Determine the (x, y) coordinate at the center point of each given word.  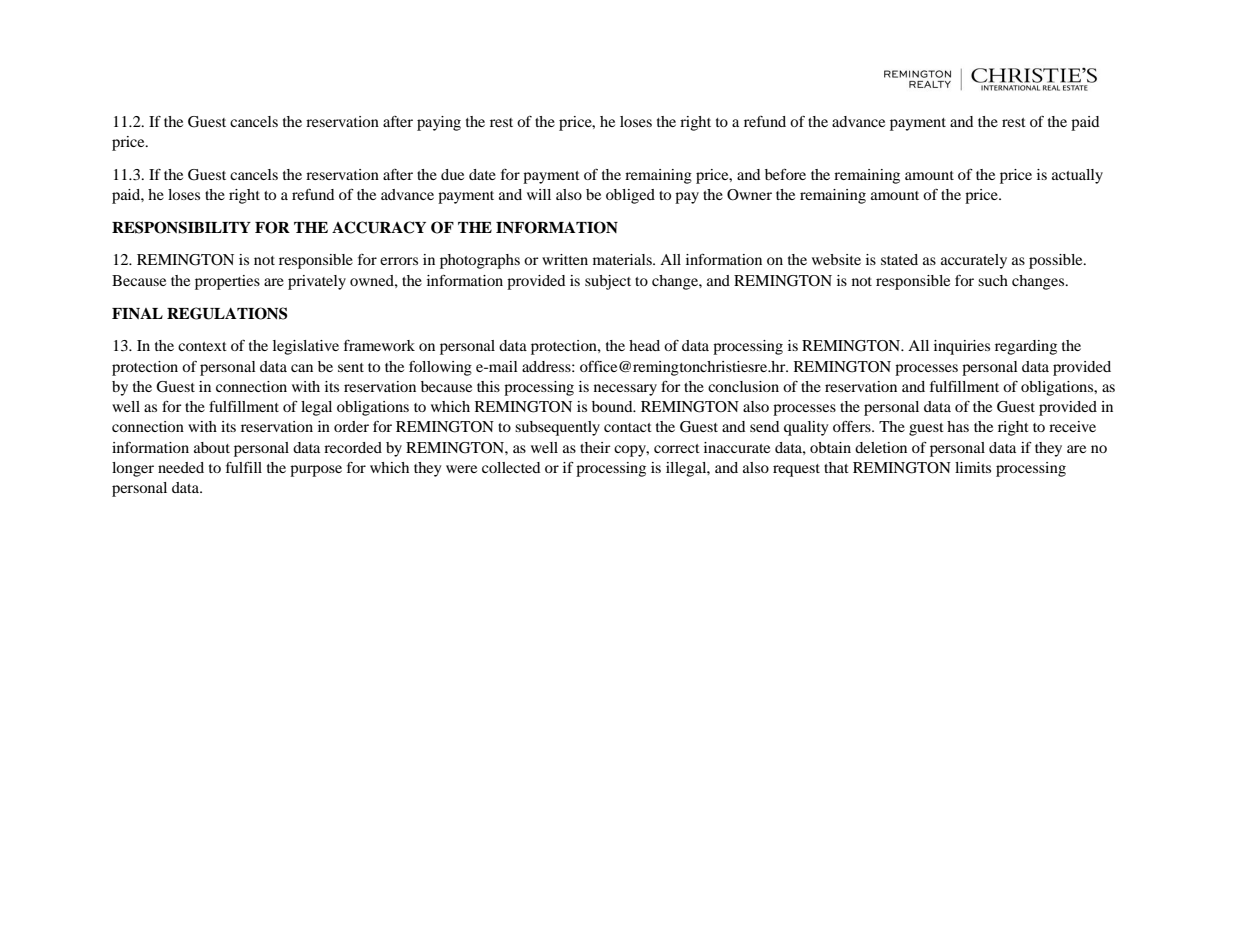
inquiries (962, 347)
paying (439, 123)
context (202, 346)
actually (1077, 176)
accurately (974, 261)
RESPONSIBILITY (181, 227)
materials (623, 259)
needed (181, 467)
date (482, 174)
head (644, 345)
